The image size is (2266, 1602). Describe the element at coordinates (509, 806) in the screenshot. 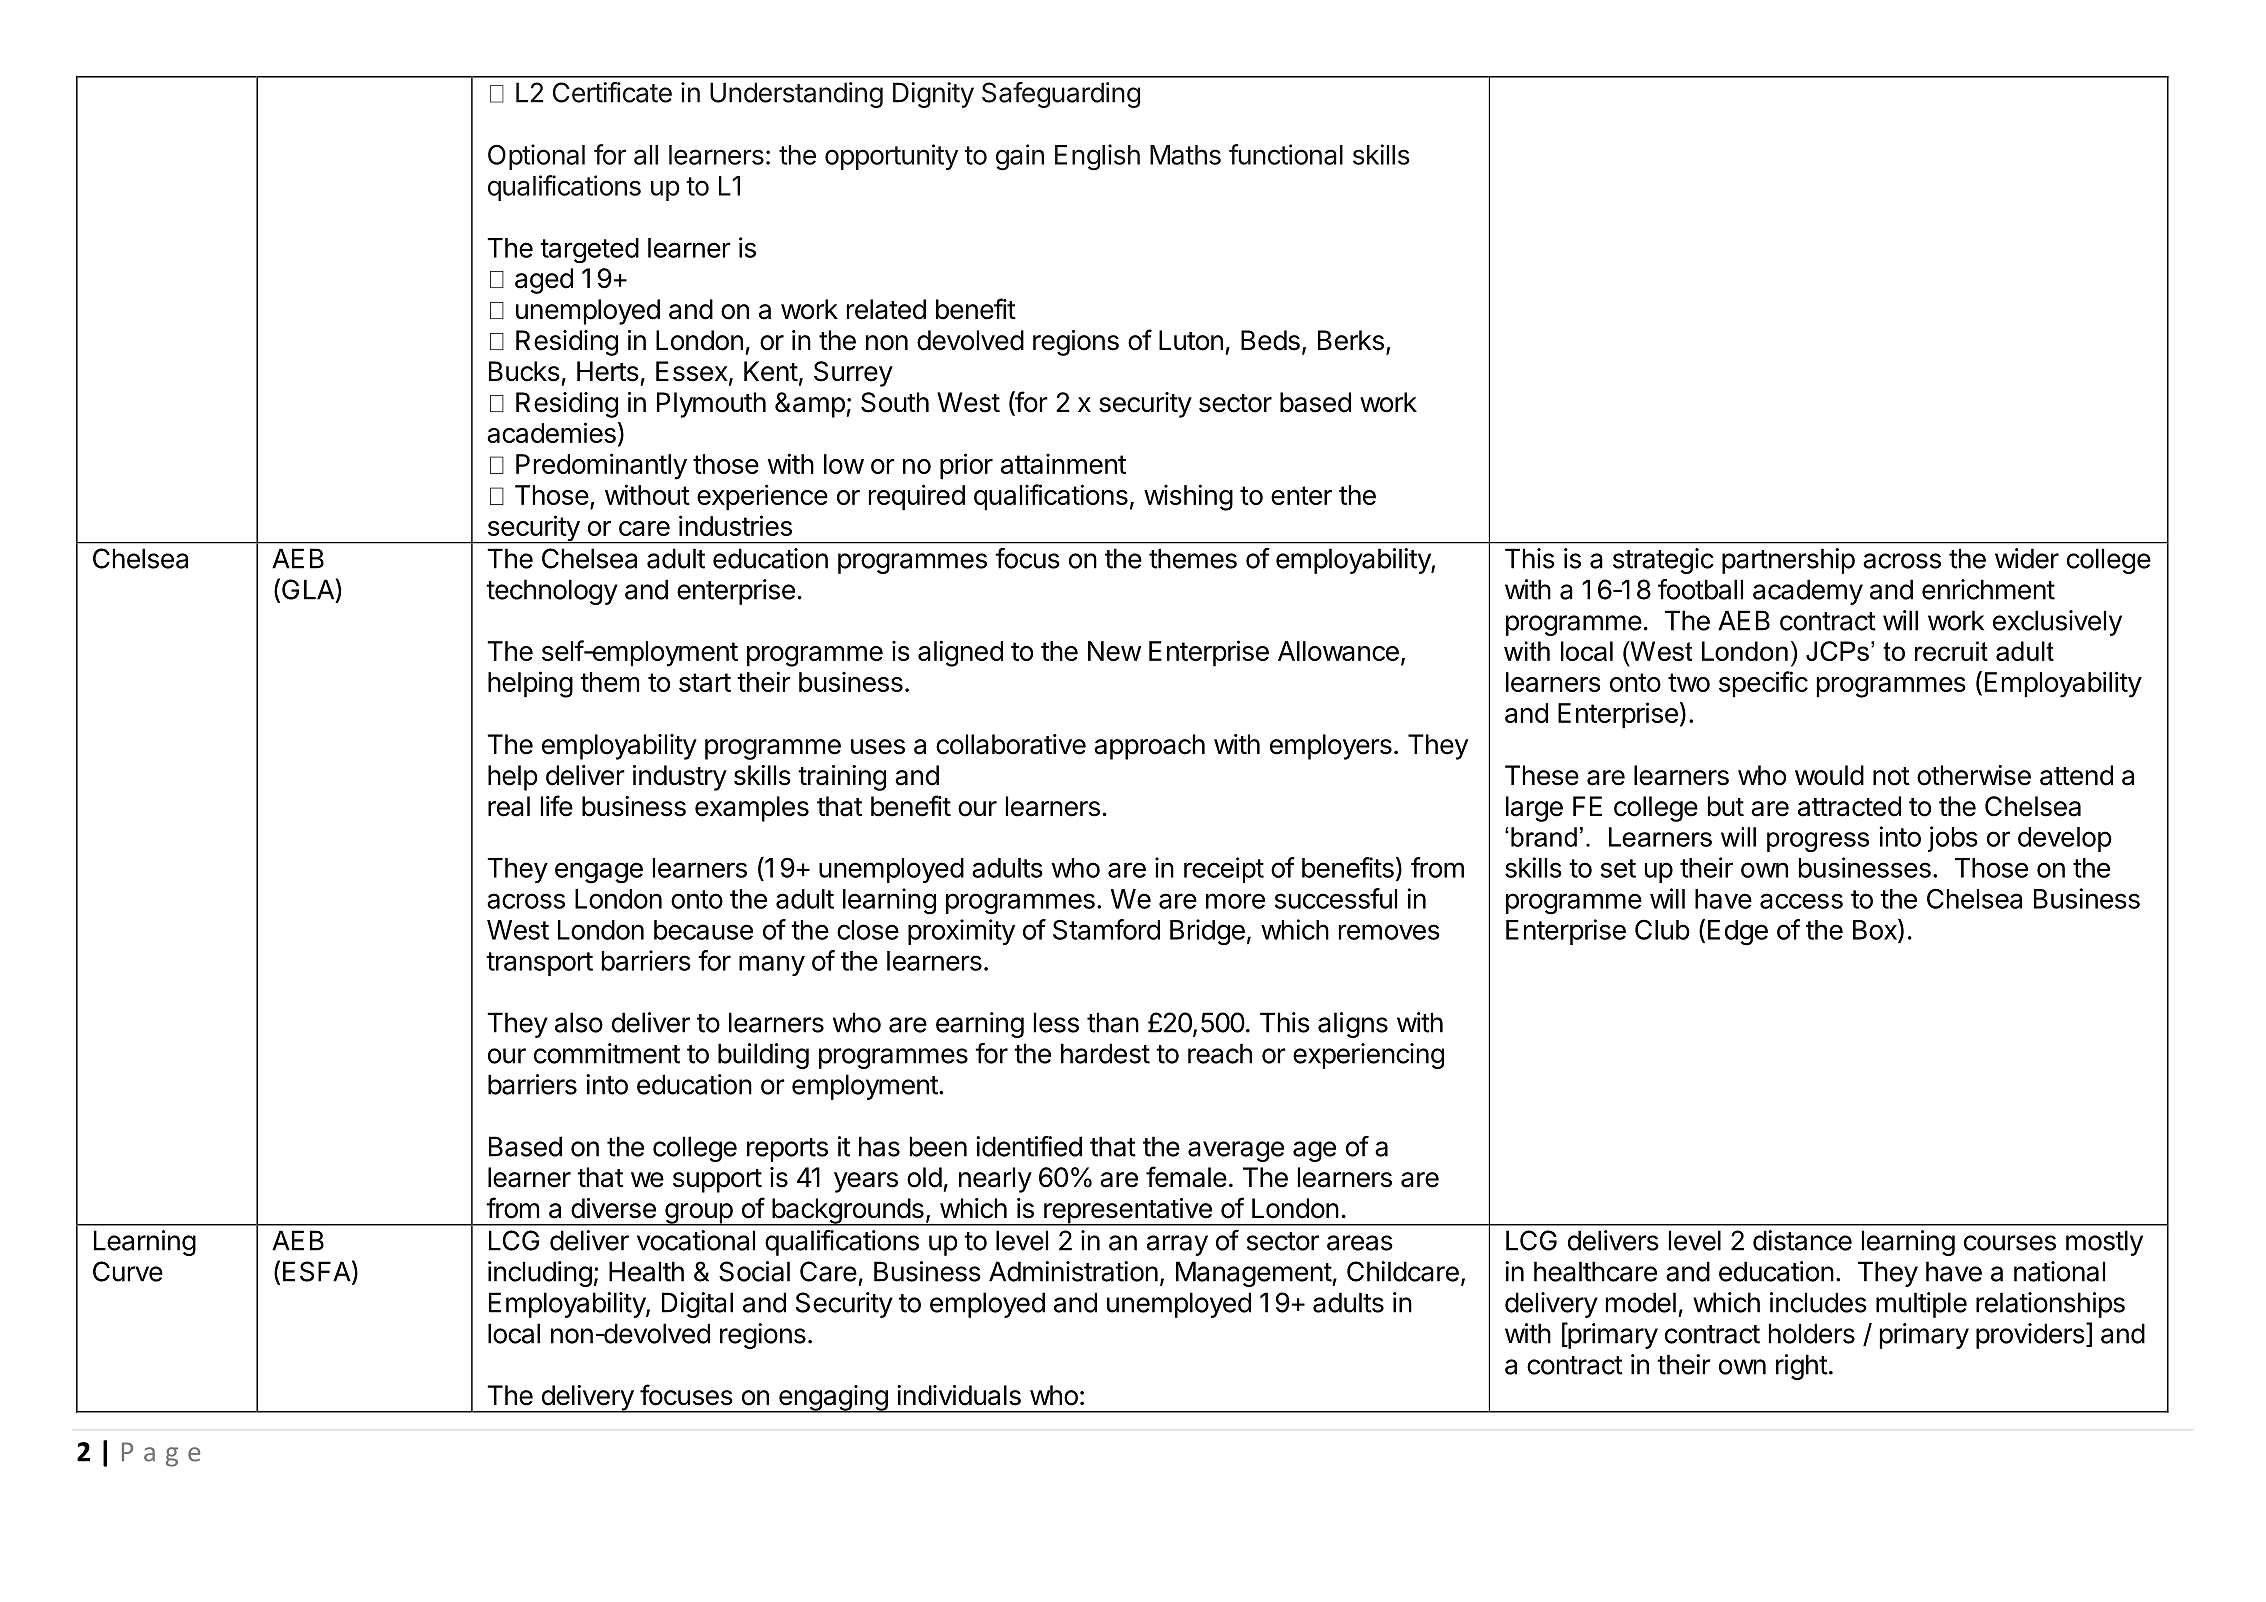

I see `real` at that location.
